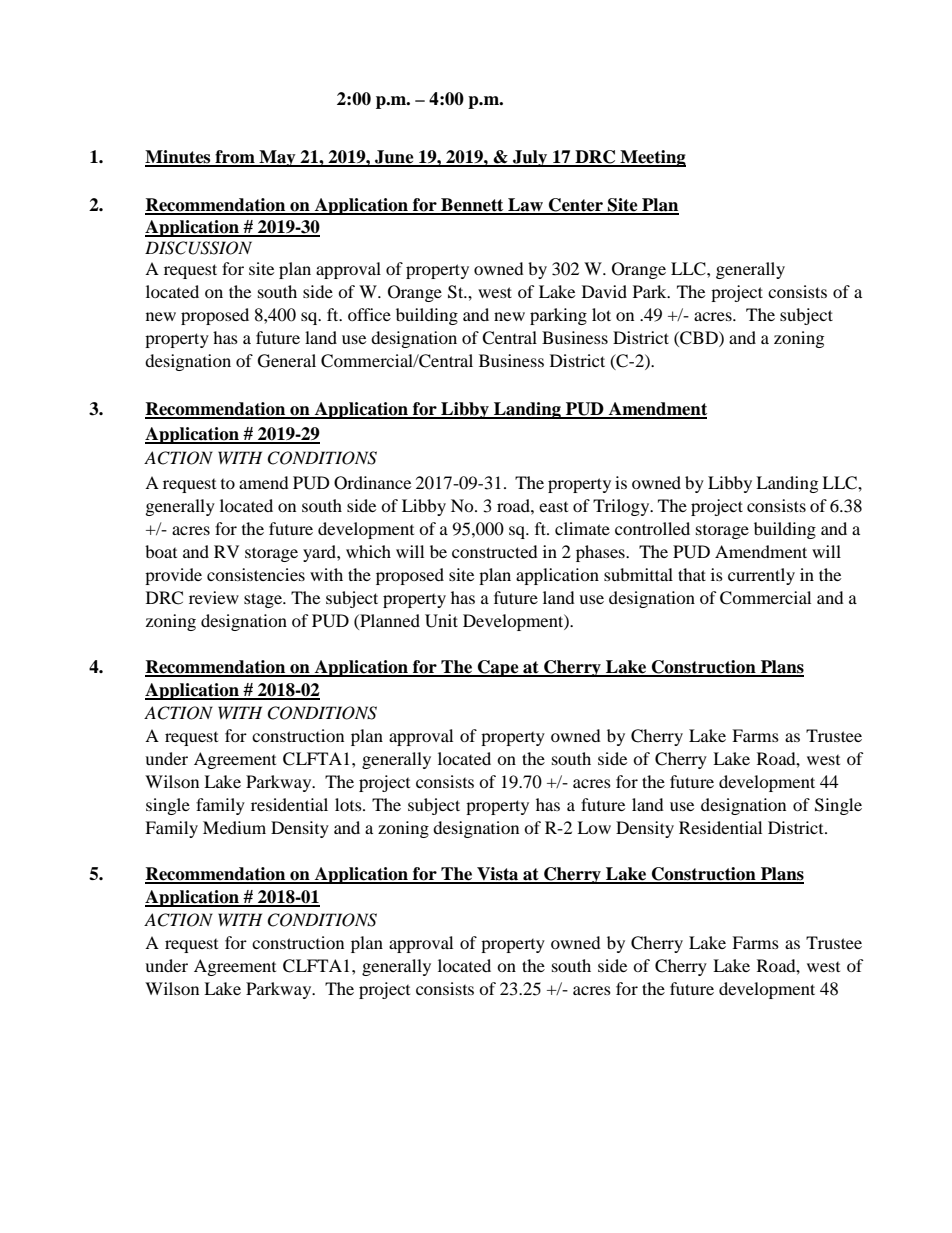 This screenshot has width=952, height=1233. I want to click on boat, so click(161, 551).
